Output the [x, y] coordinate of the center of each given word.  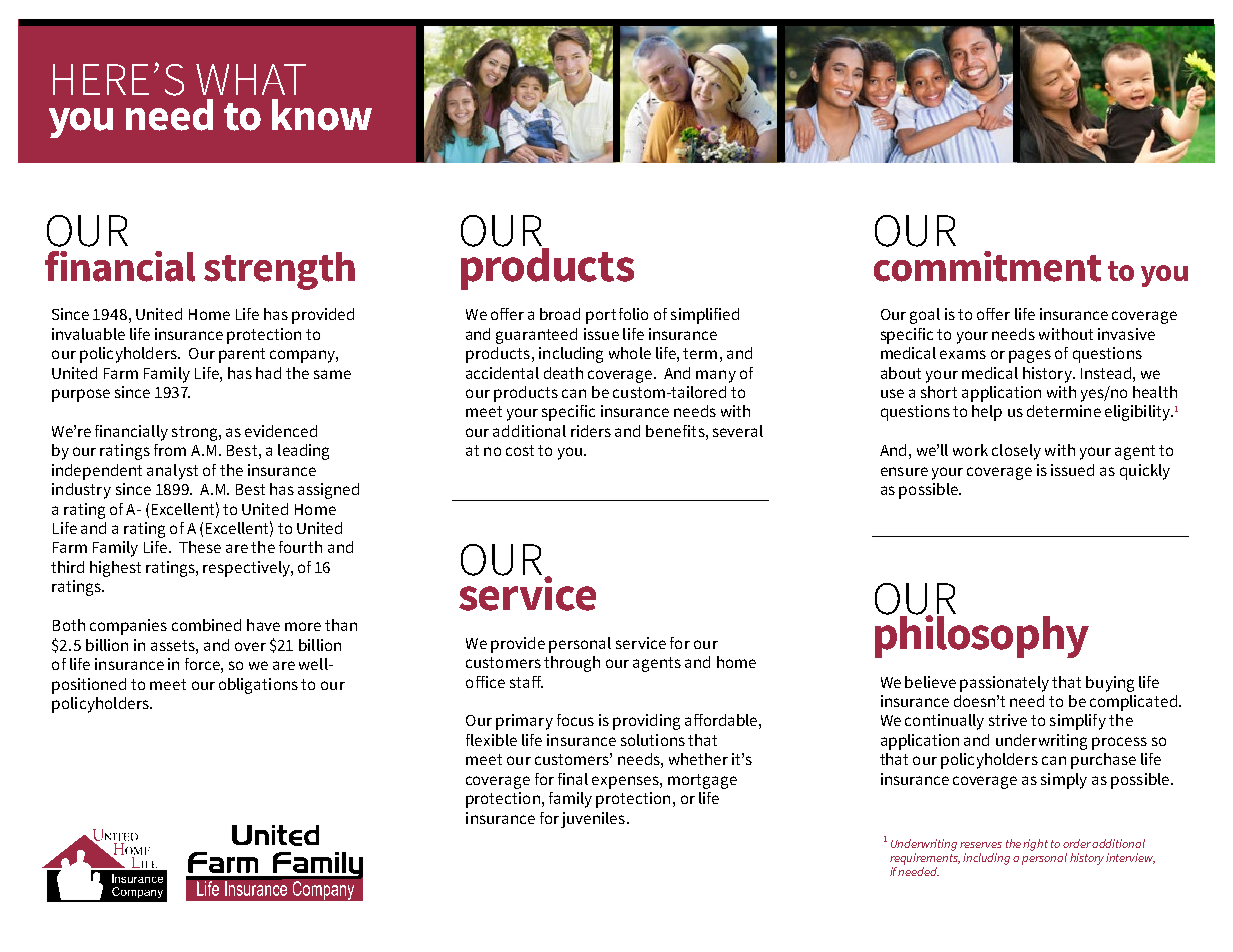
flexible [491, 740]
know [322, 115]
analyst [172, 472]
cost [520, 450]
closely [1016, 452]
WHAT [251, 79]
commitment [987, 266]
